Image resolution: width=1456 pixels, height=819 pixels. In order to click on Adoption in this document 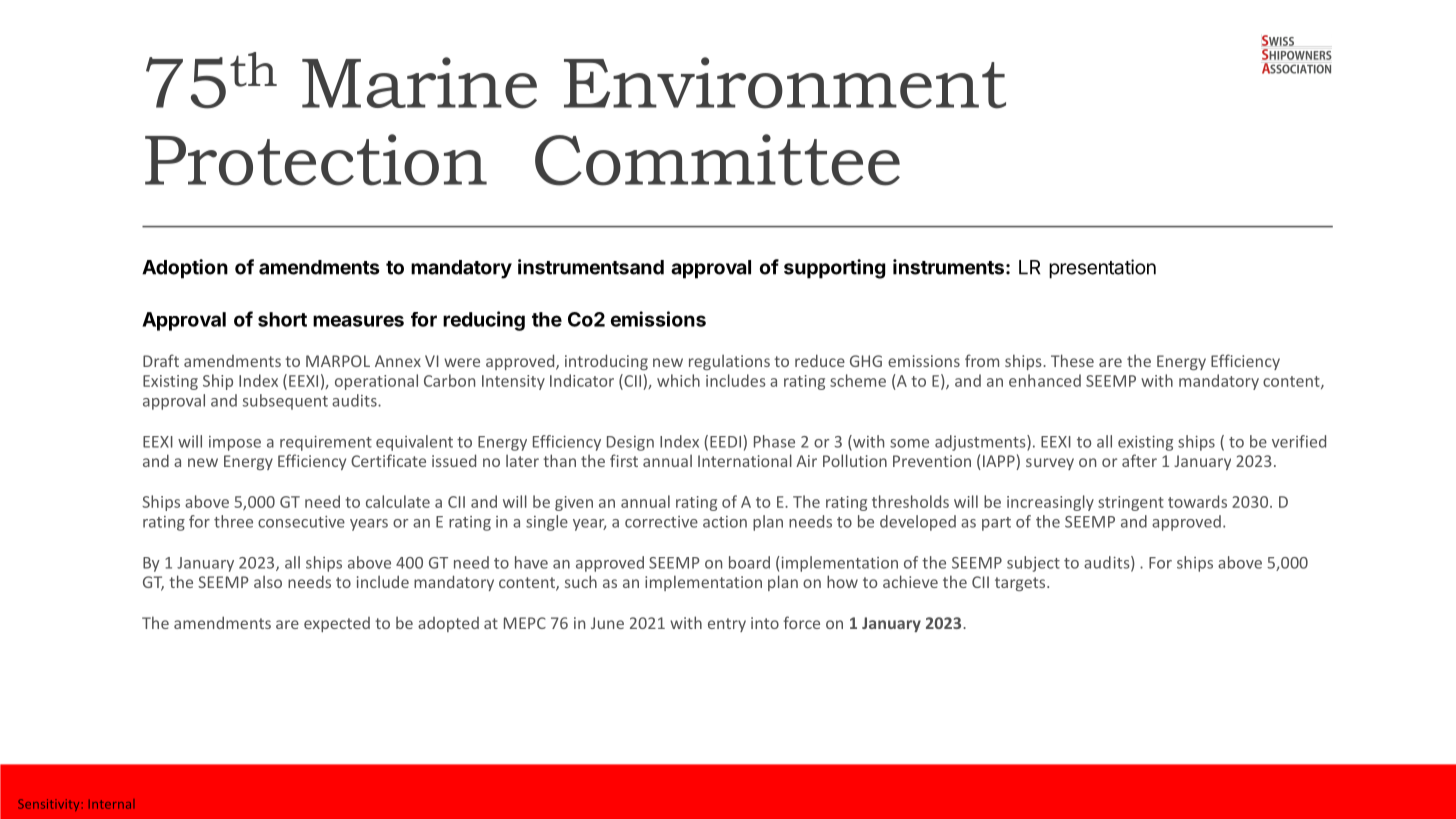, I will do `click(185, 269)`.
